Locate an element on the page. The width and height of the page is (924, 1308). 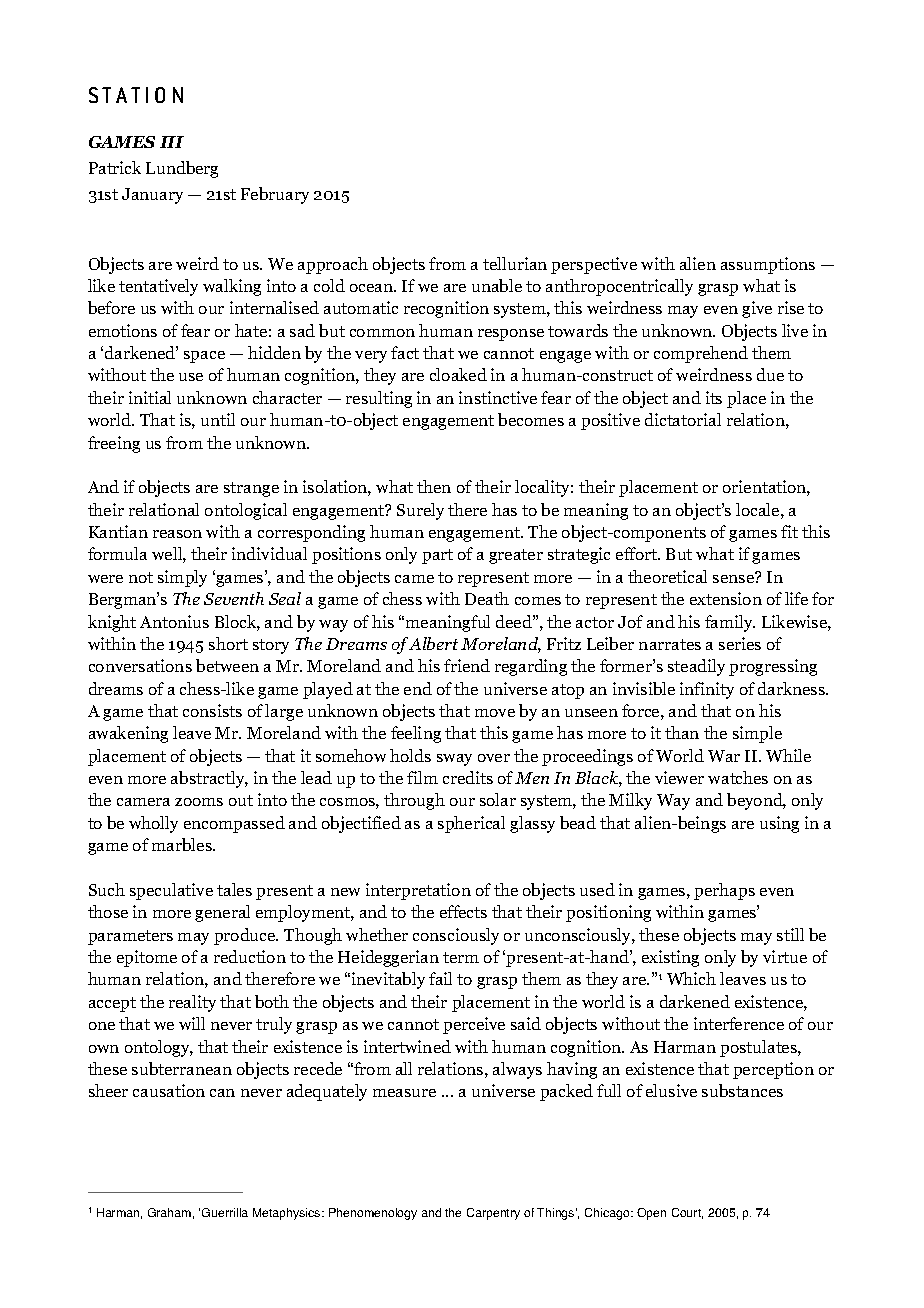
wholly is located at coordinates (153, 824).
